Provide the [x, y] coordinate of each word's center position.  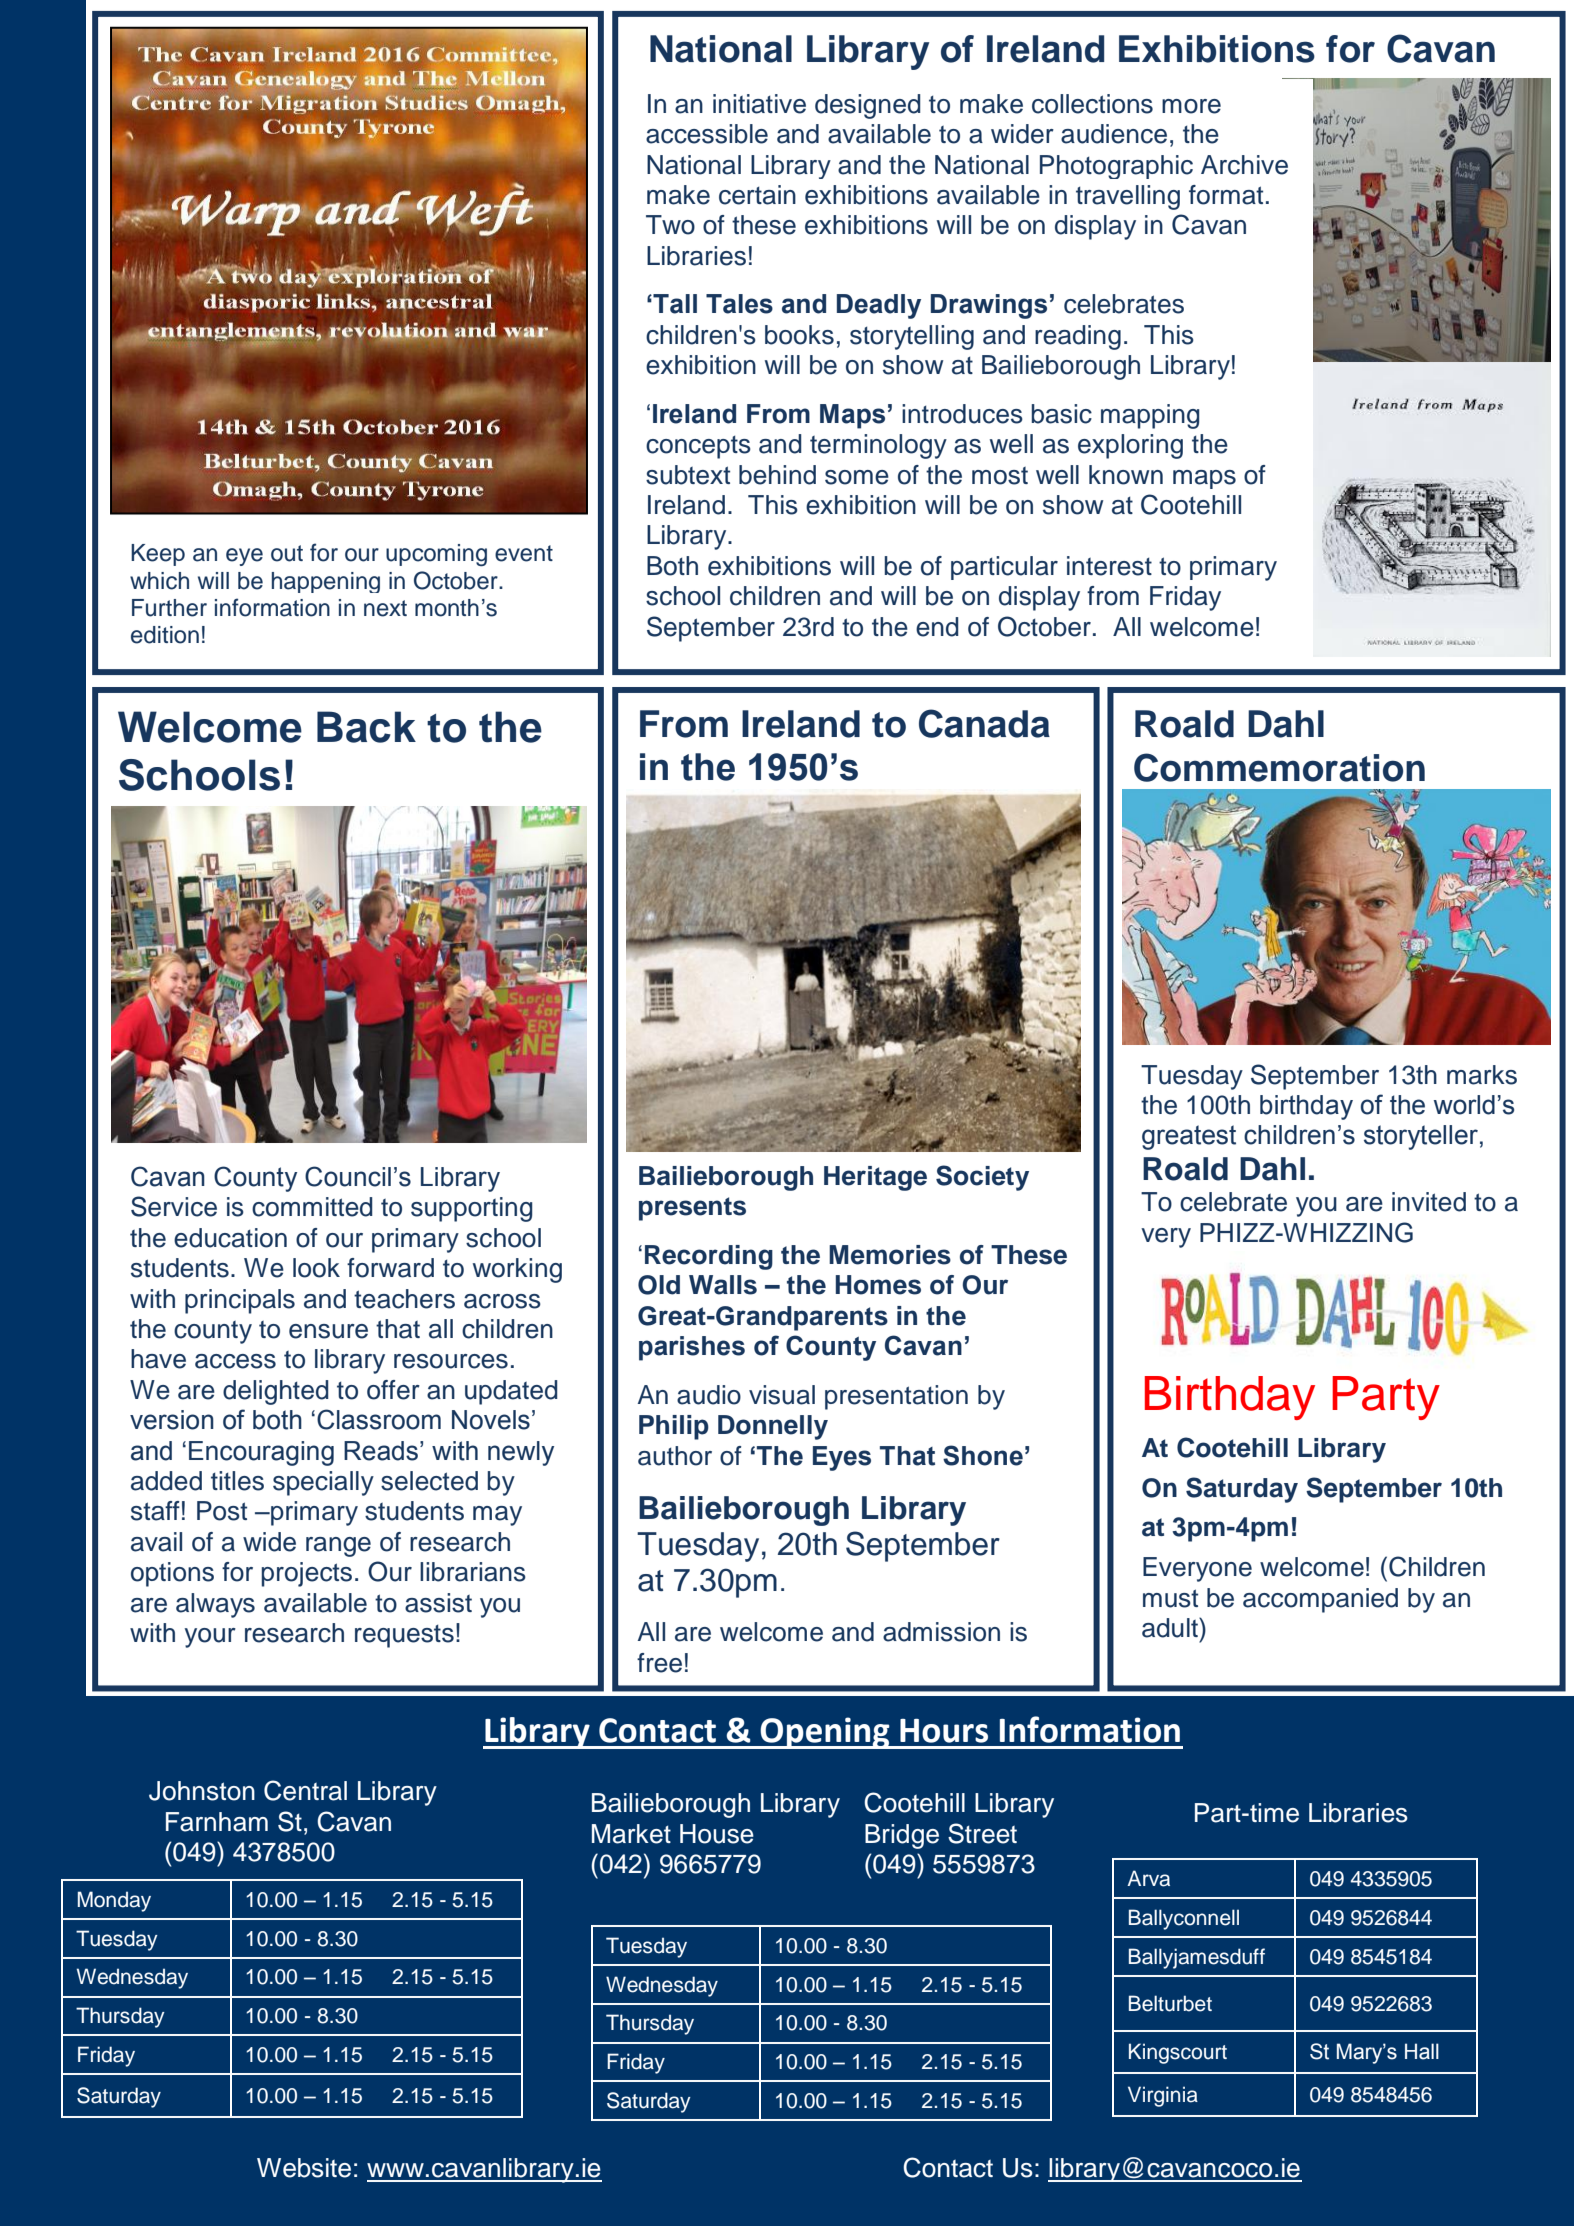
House [717, 1834]
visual [782, 1395]
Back [366, 727]
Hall [1422, 2051]
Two [670, 225]
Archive [1244, 165]
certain [757, 195]
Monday [114, 1901]
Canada [984, 723]
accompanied [1320, 1600]
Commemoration [1279, 767]
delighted [276, 1392]
